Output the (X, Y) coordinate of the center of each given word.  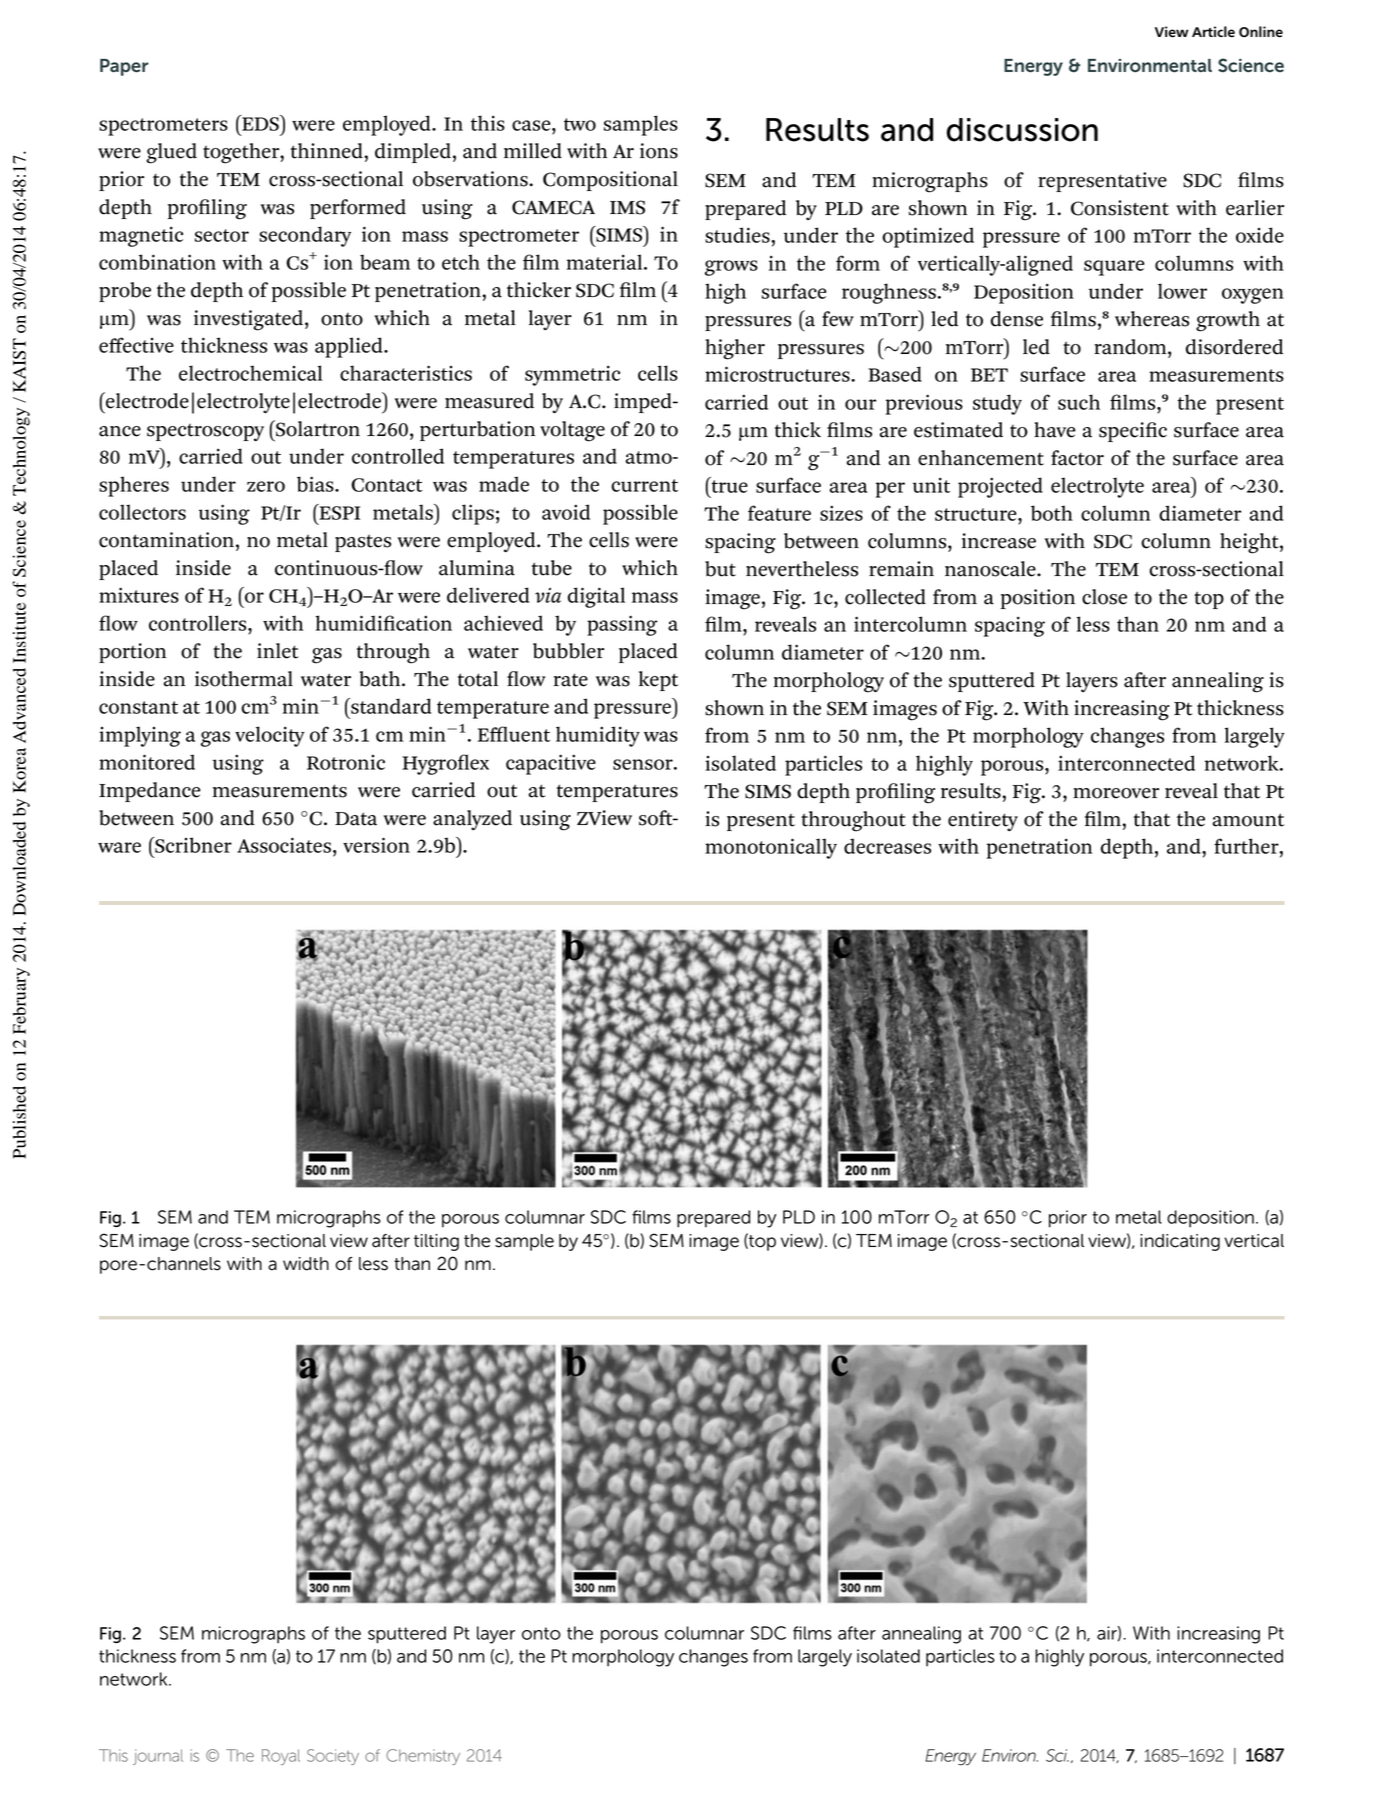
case (532, 125)
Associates (284, 845)
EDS (260, 123)
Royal (281, 1757)
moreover (1116, 793)
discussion (1022, 130)
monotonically (771, 848)
